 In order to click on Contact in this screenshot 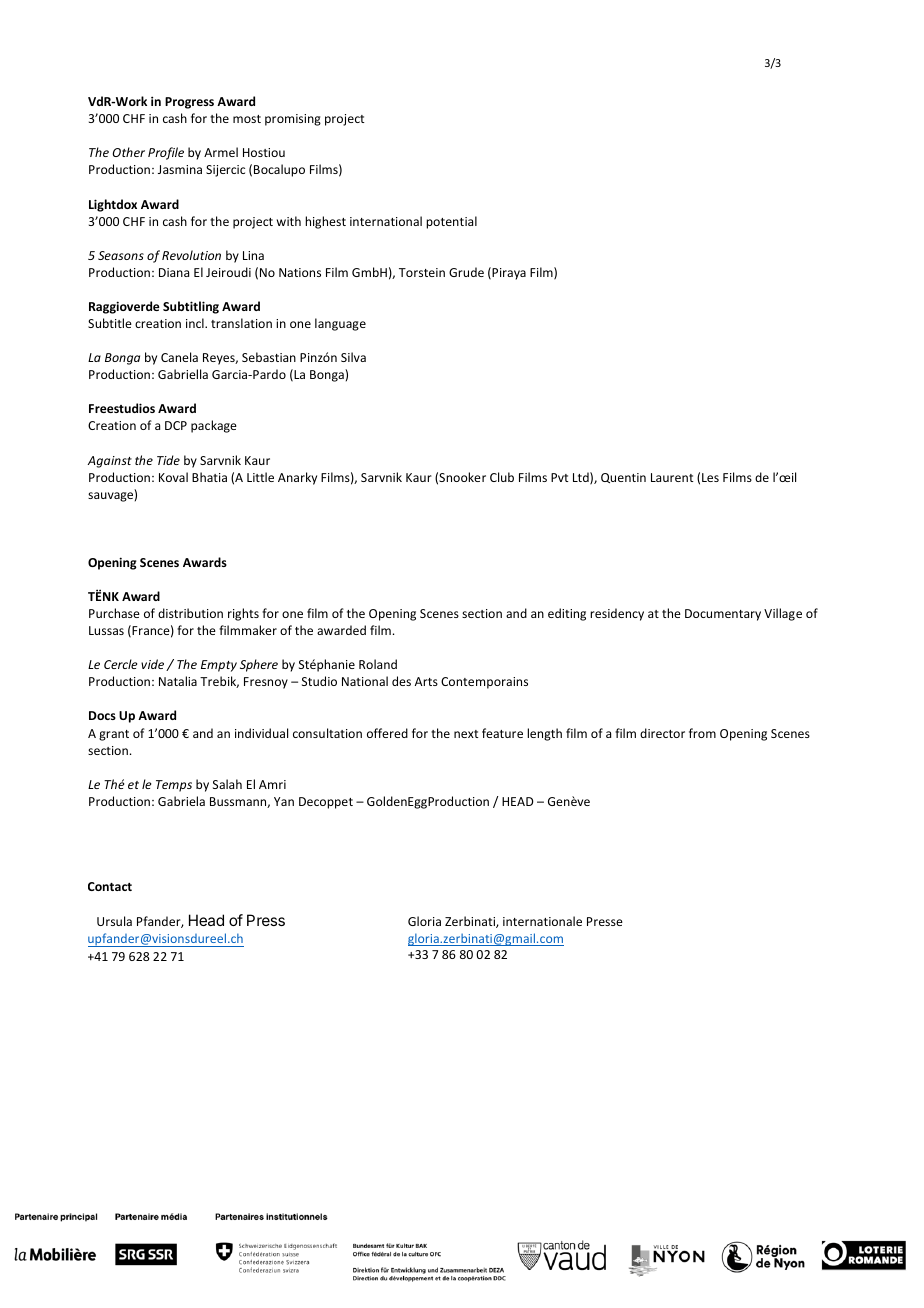, I will do `click(110, 886)`.
